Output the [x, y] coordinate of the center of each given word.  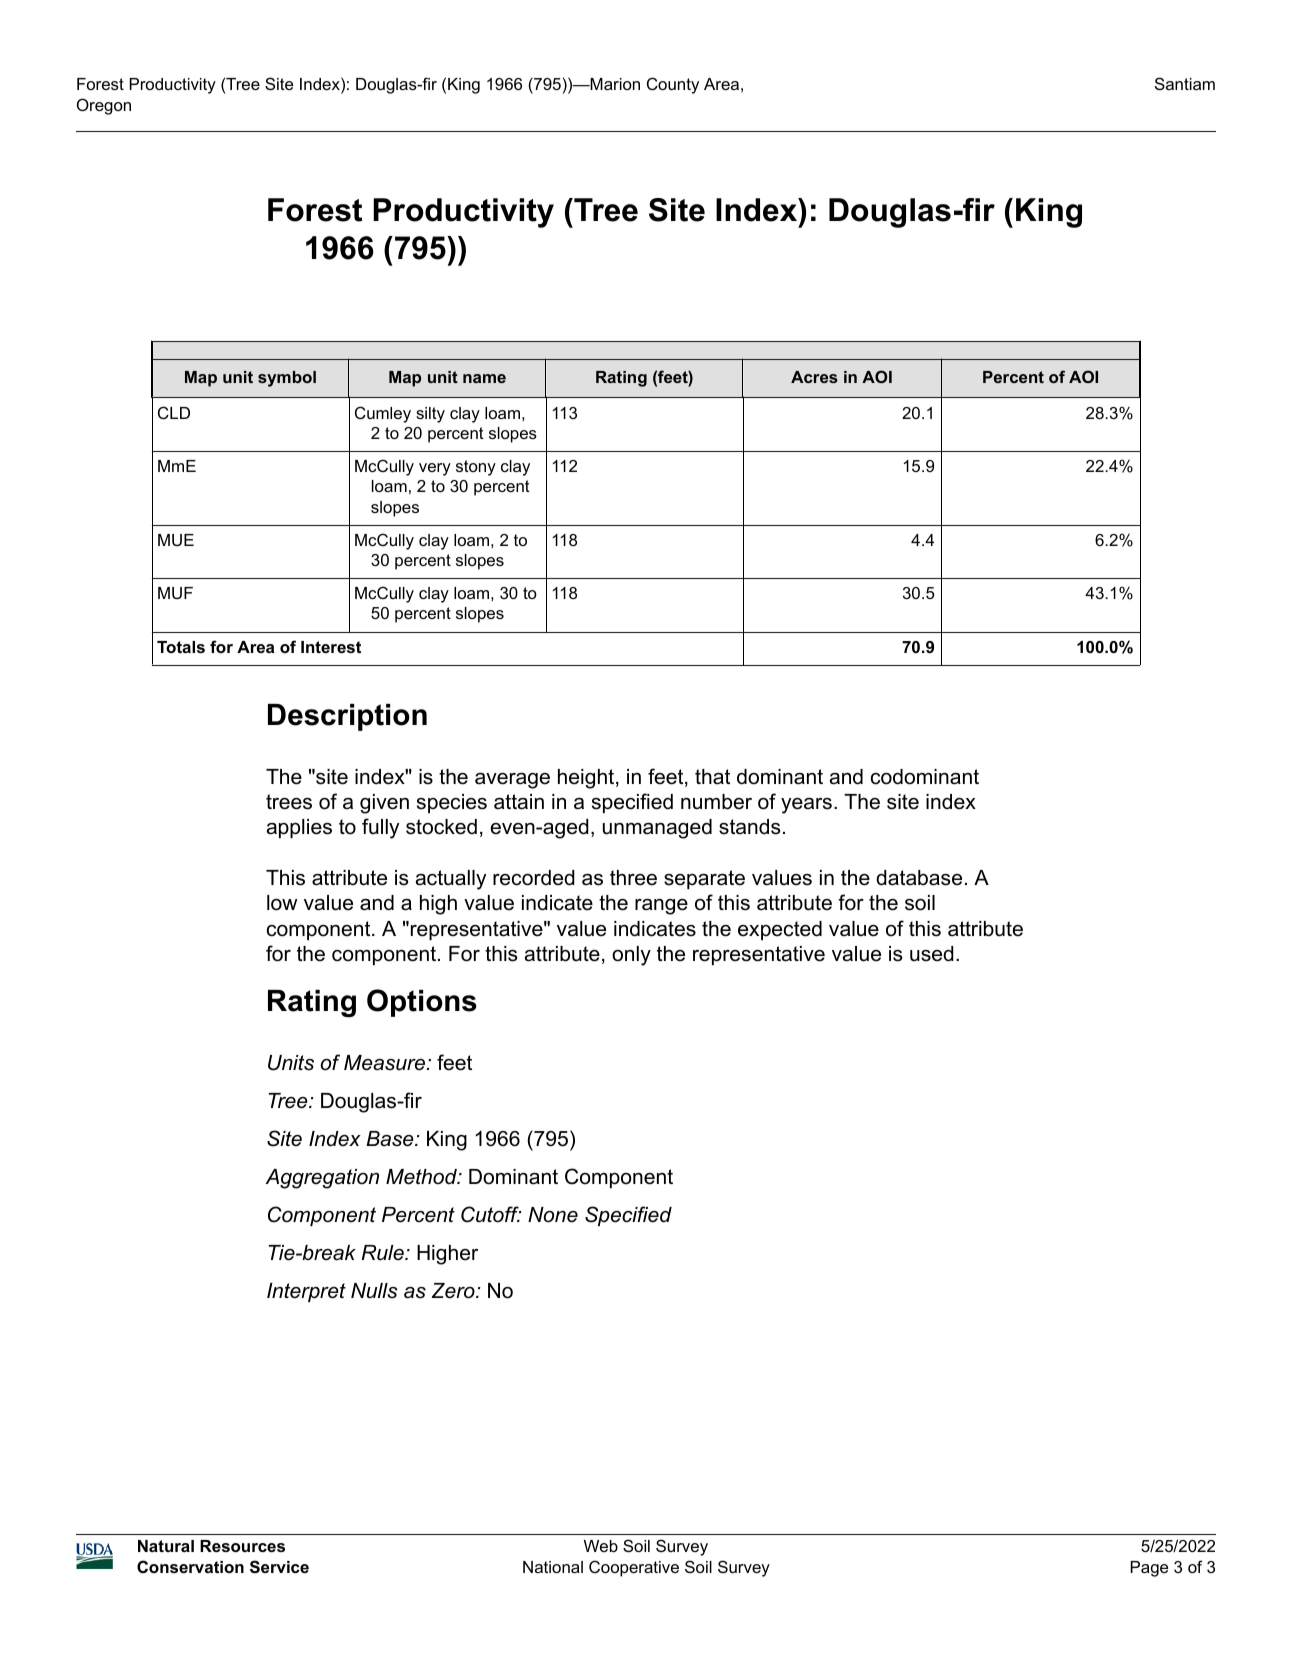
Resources [242, 1546]
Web [601, 1546]
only [631, 956]
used [932, 954]
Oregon [104, 106]
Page [1149, 1569]
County [673, 85]
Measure [386, 1063]
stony [476, 468]
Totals [181, 647]
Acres [814, 377]
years [806, 806]
